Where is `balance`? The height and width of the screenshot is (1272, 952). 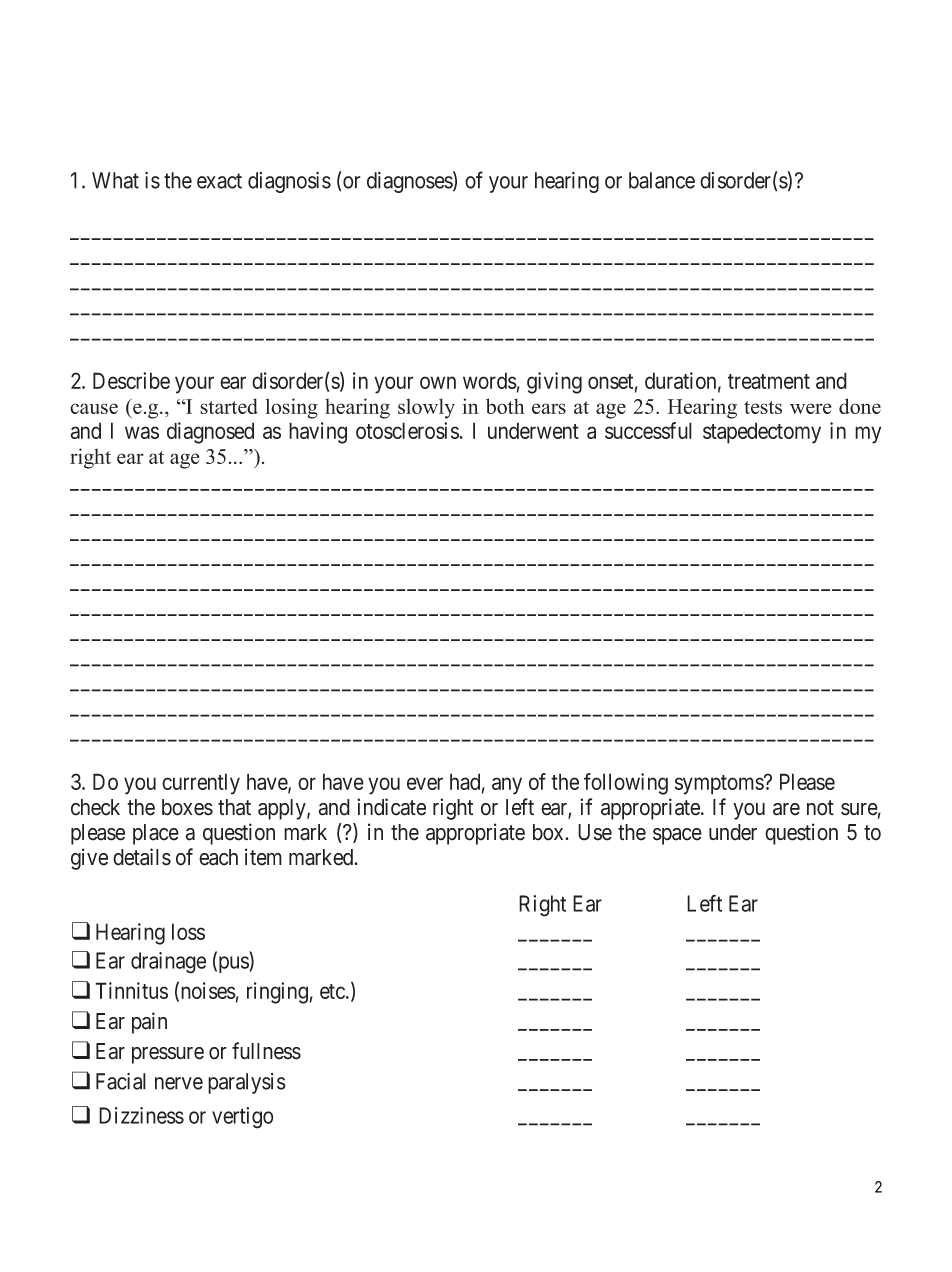 balance is located at coordinates (662, 180).
